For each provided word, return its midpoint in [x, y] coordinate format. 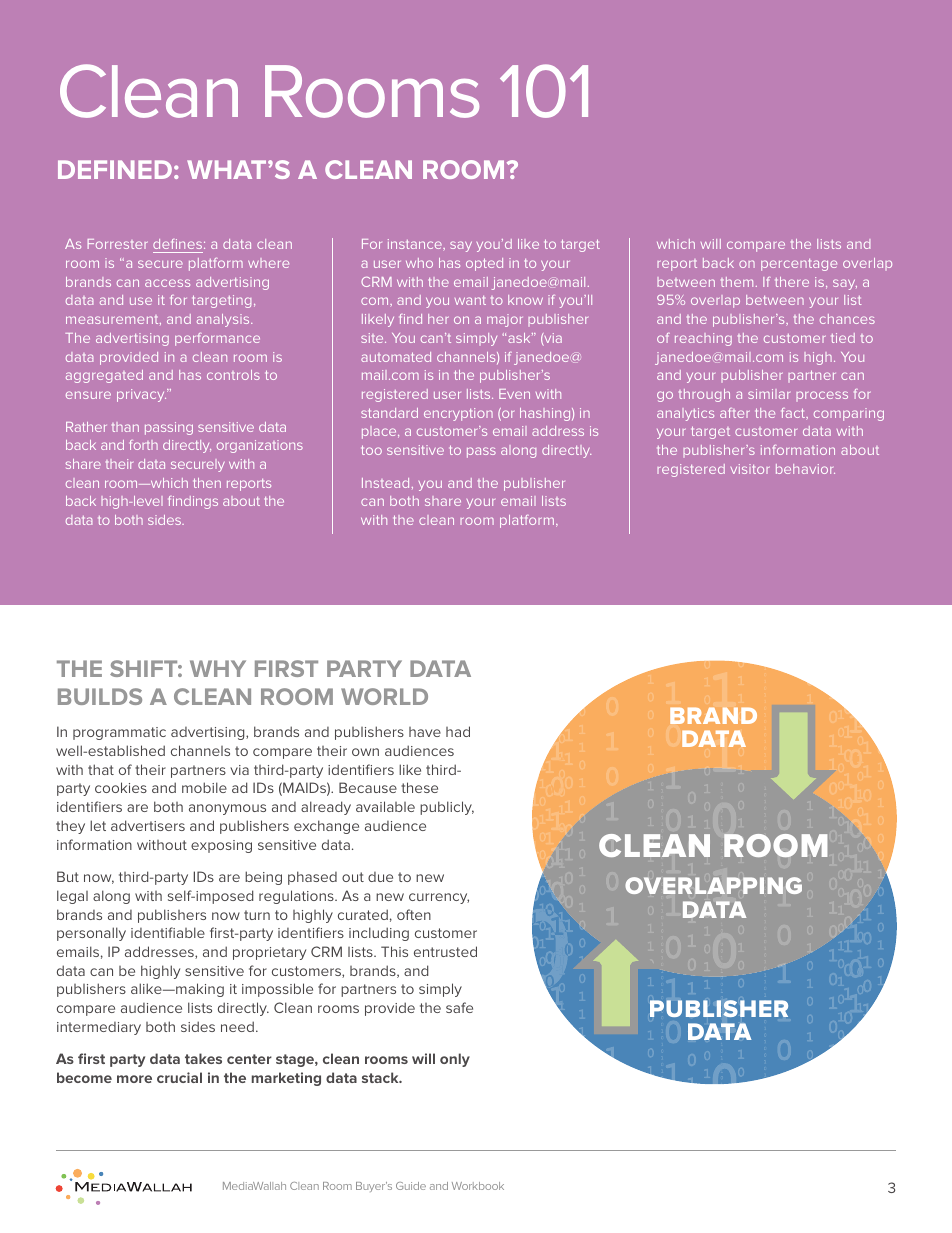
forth [144, 445]
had [458, 731]
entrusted [445, 951]
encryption [458, 414]
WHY [218, 668]
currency [439, 898]
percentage [799, 265]
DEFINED [115, 169]
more [134, 1079]
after [734, 413]
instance [416, 244]
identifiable [168, 932]
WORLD [384, 696]
